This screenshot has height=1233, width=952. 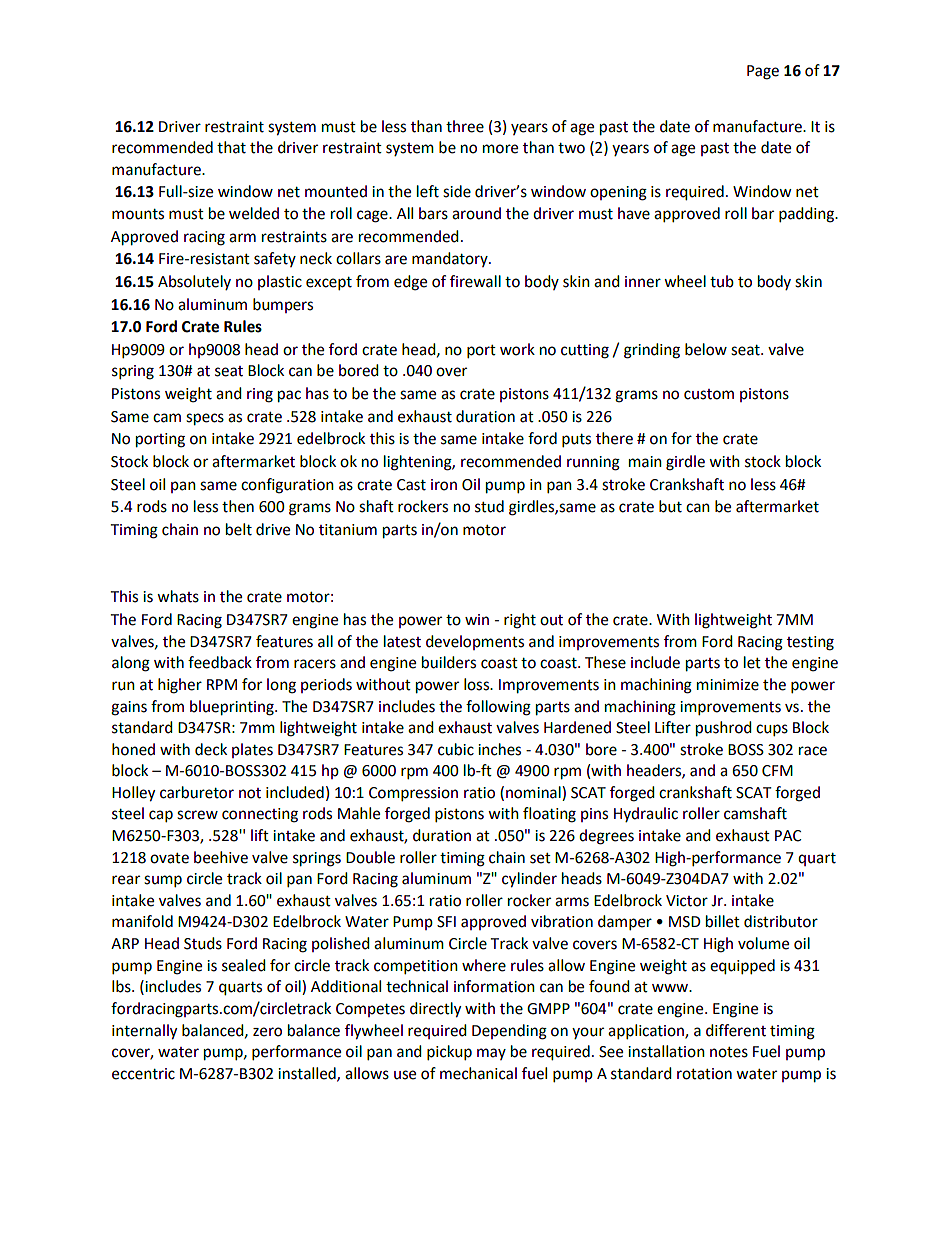 I want to click on internally, so click(x=144, y=1032).
